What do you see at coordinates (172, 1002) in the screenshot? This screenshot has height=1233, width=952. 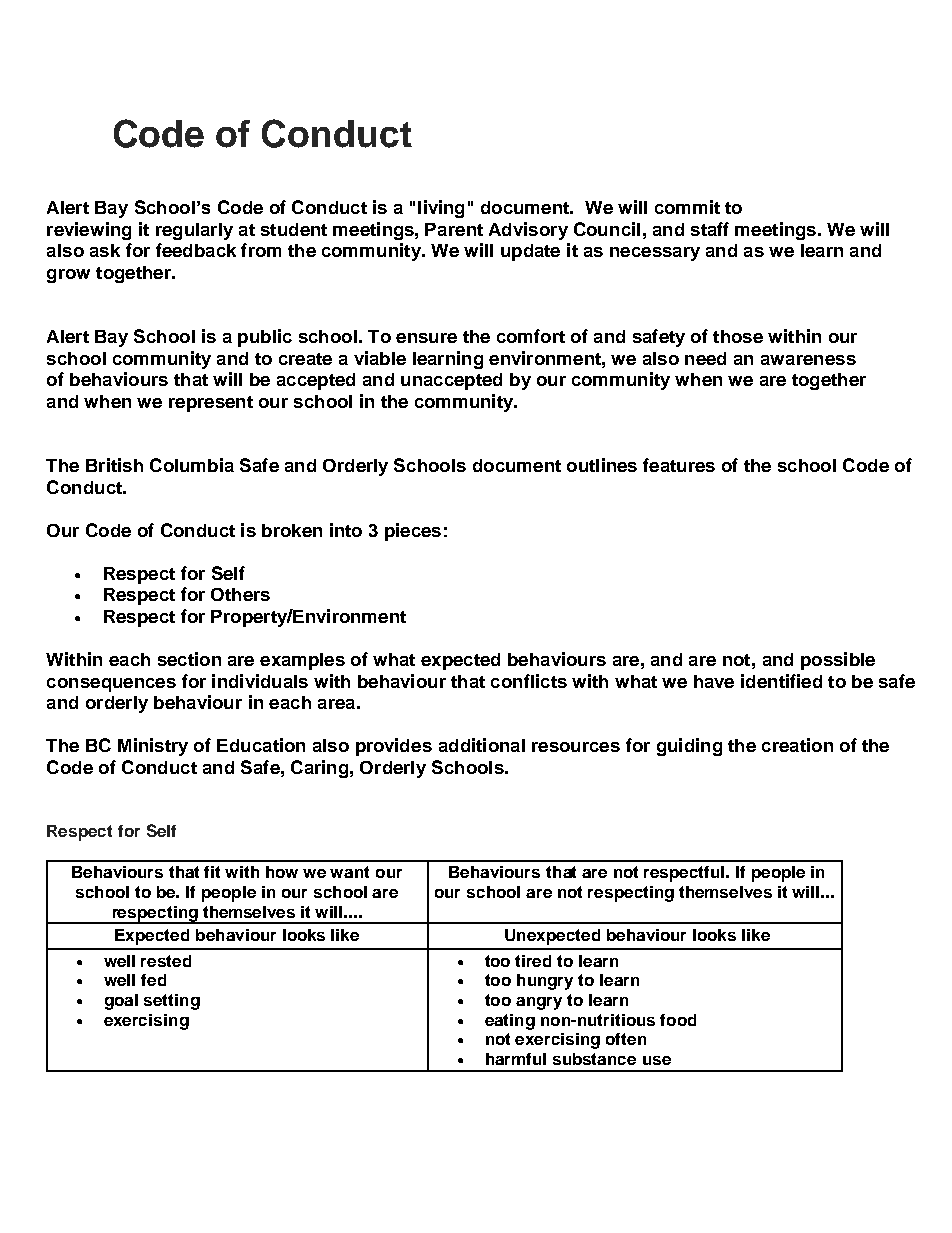 I see `setting` at bounding box center [172, 1002].
